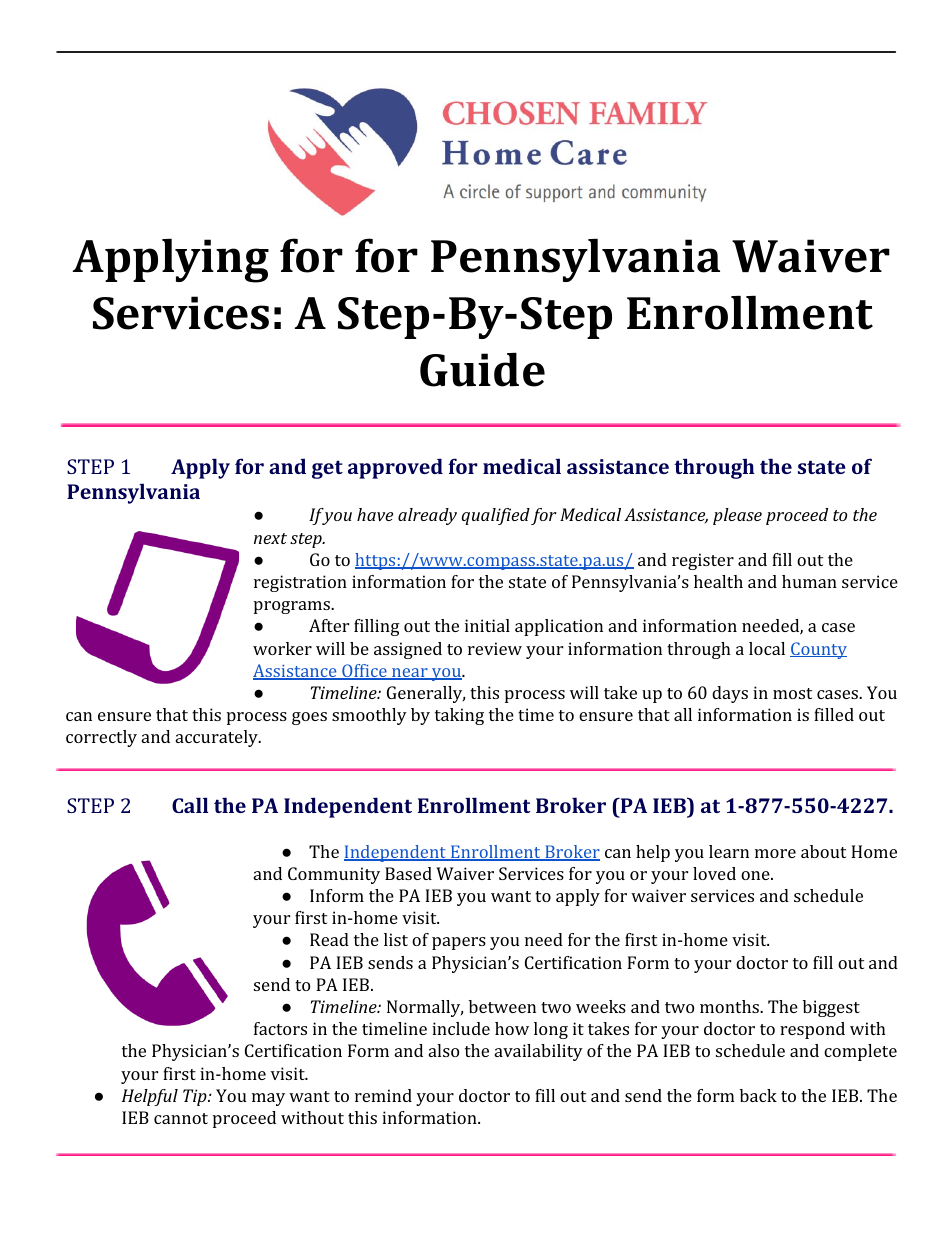 The width and height of the page is (952, 1233). What do you see at coordinates (792, 693) in the page?
I see `most` at bounding box center [792, 693].
